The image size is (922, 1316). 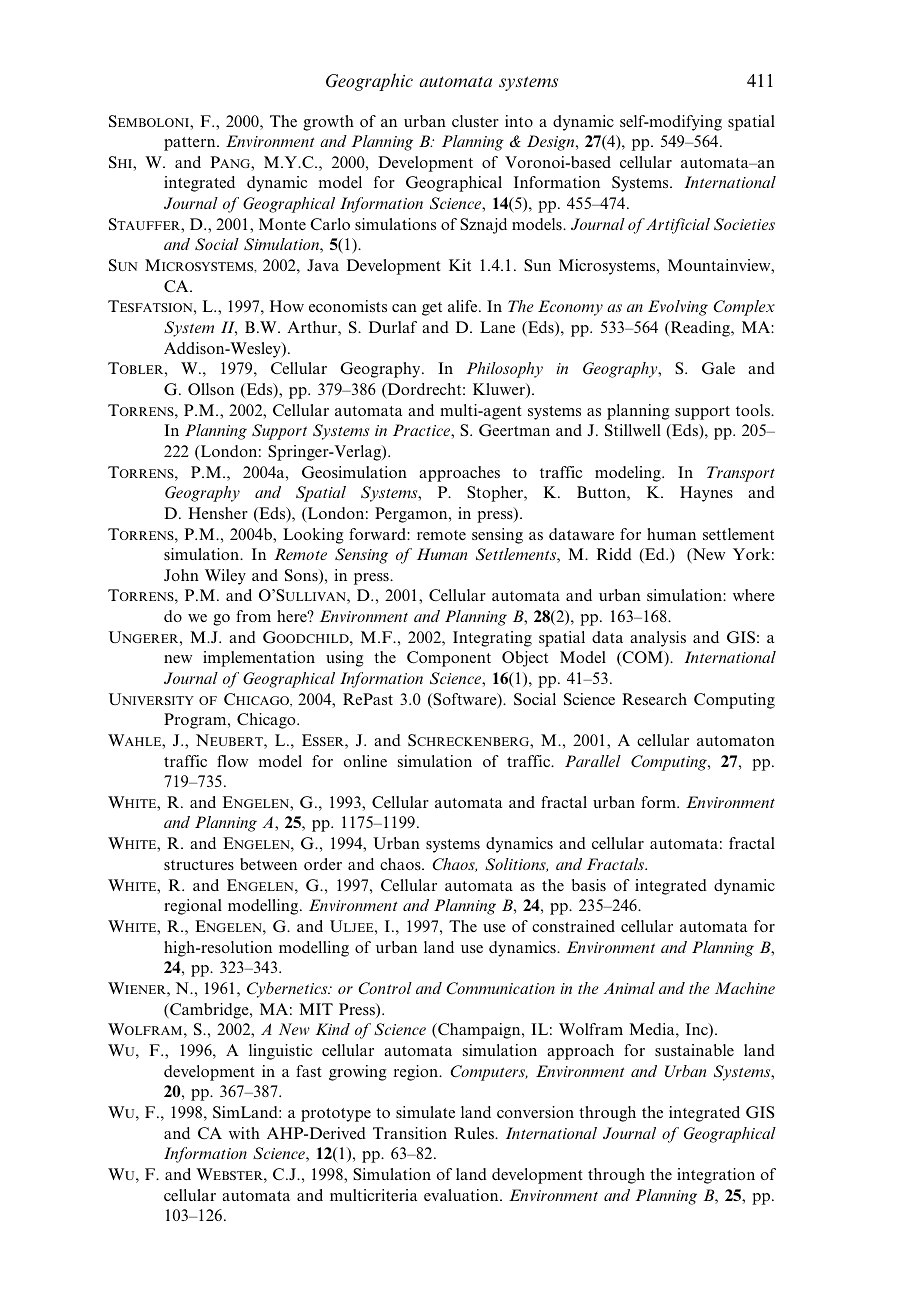 I want to click on pattern, so click(x=191, y=144).
